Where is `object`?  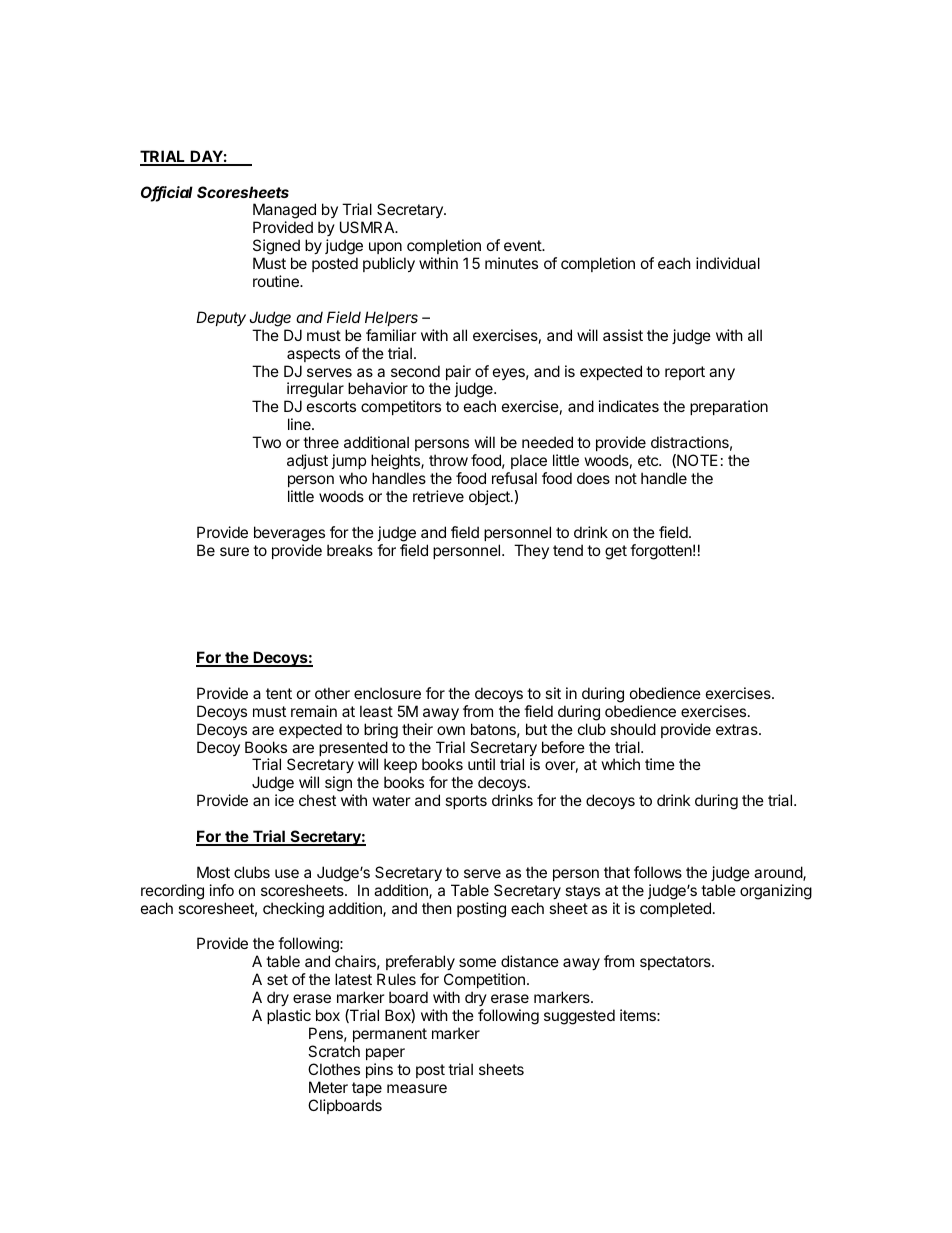 object is located at coordinates (490, 497).
